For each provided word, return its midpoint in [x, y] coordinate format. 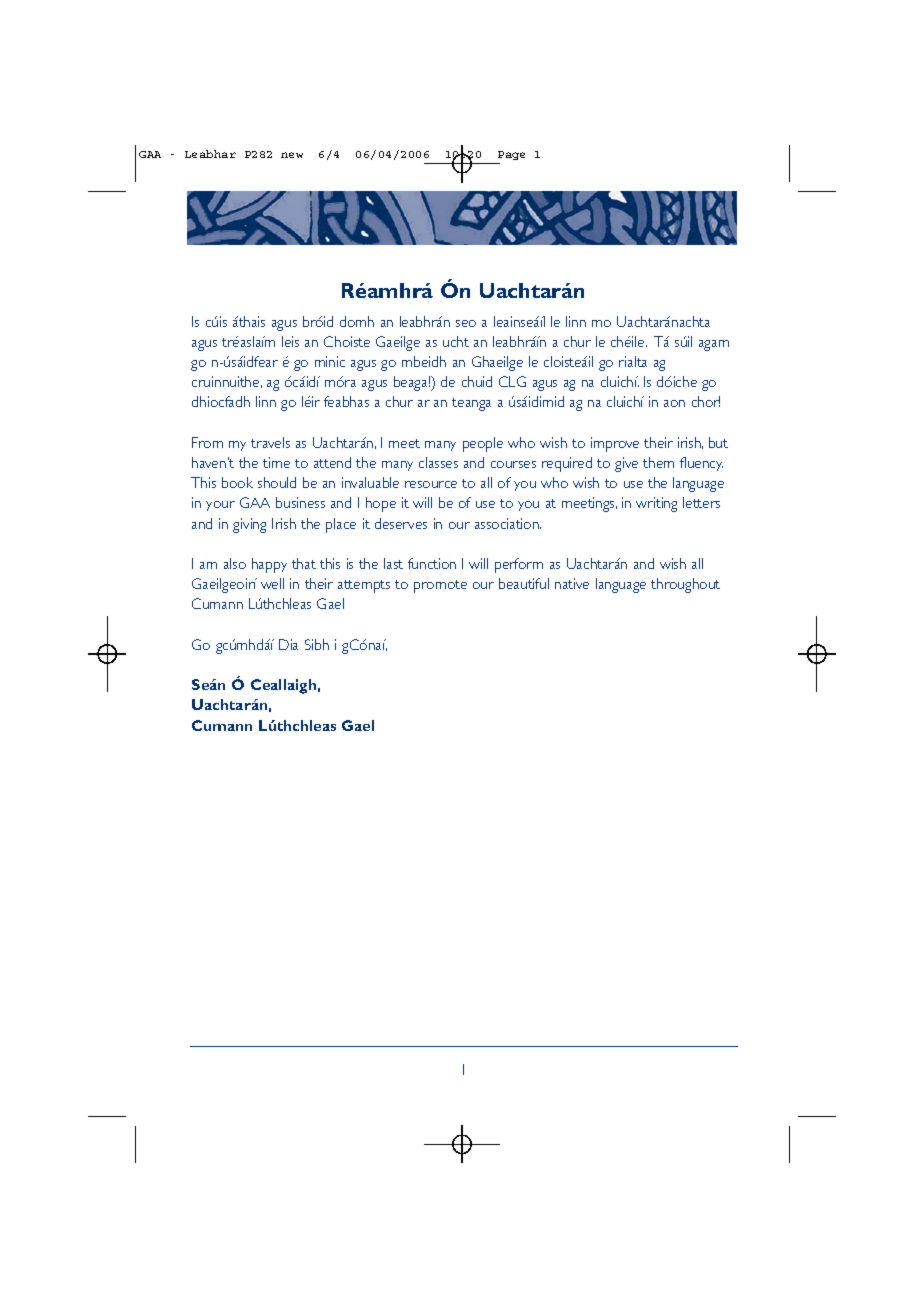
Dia [288, 644]
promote [440, 586]
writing [656, 504]
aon [674, 403]
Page [511, 155]
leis [290, 341]
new [292, 155]
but [718, 442]
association [508, 523]
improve [615, 444]
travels [270, 442]
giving [249, 525]
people [483, 444]
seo [466, 323]
